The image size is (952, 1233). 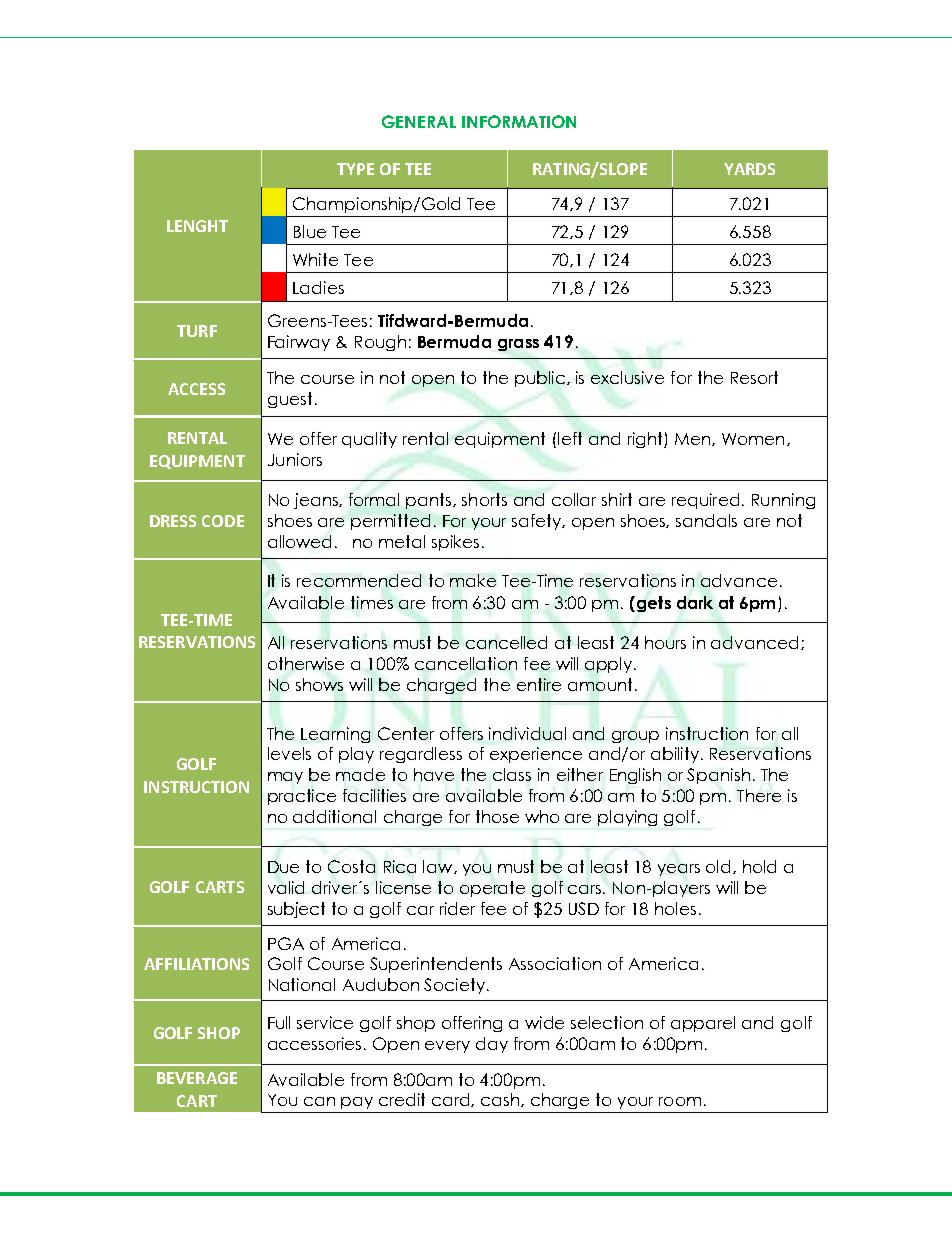 What do you see at coordinates (197, 226) in the screenshot?
I see `LENGHT` at bounding box center [197, 226].
